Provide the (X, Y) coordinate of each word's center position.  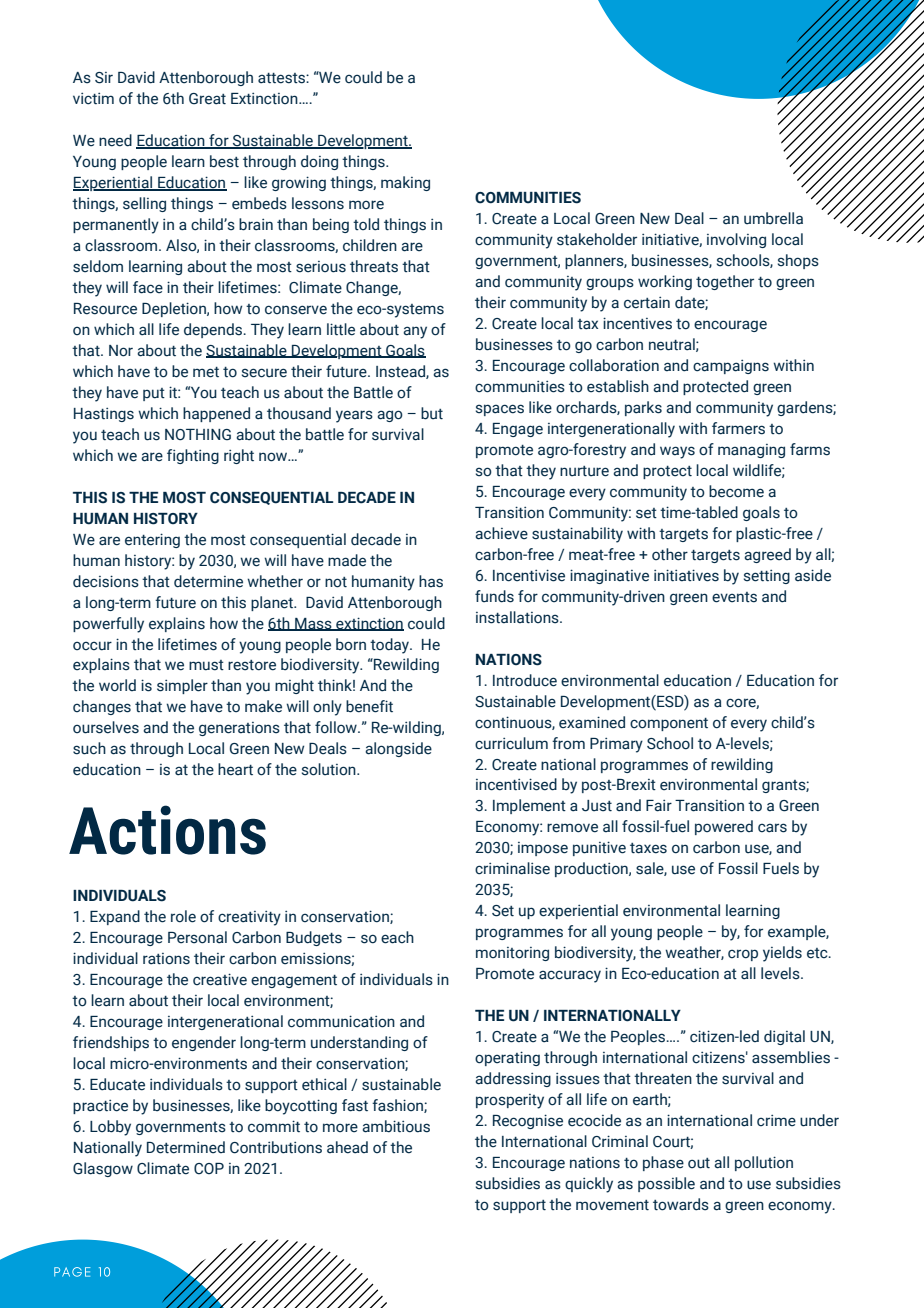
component (669, 724)
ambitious (396, 1126)
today (391, 646)
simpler (182, 686)
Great (207, 99)
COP (209, 1169)
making (405, 183)
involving (736, 240)
